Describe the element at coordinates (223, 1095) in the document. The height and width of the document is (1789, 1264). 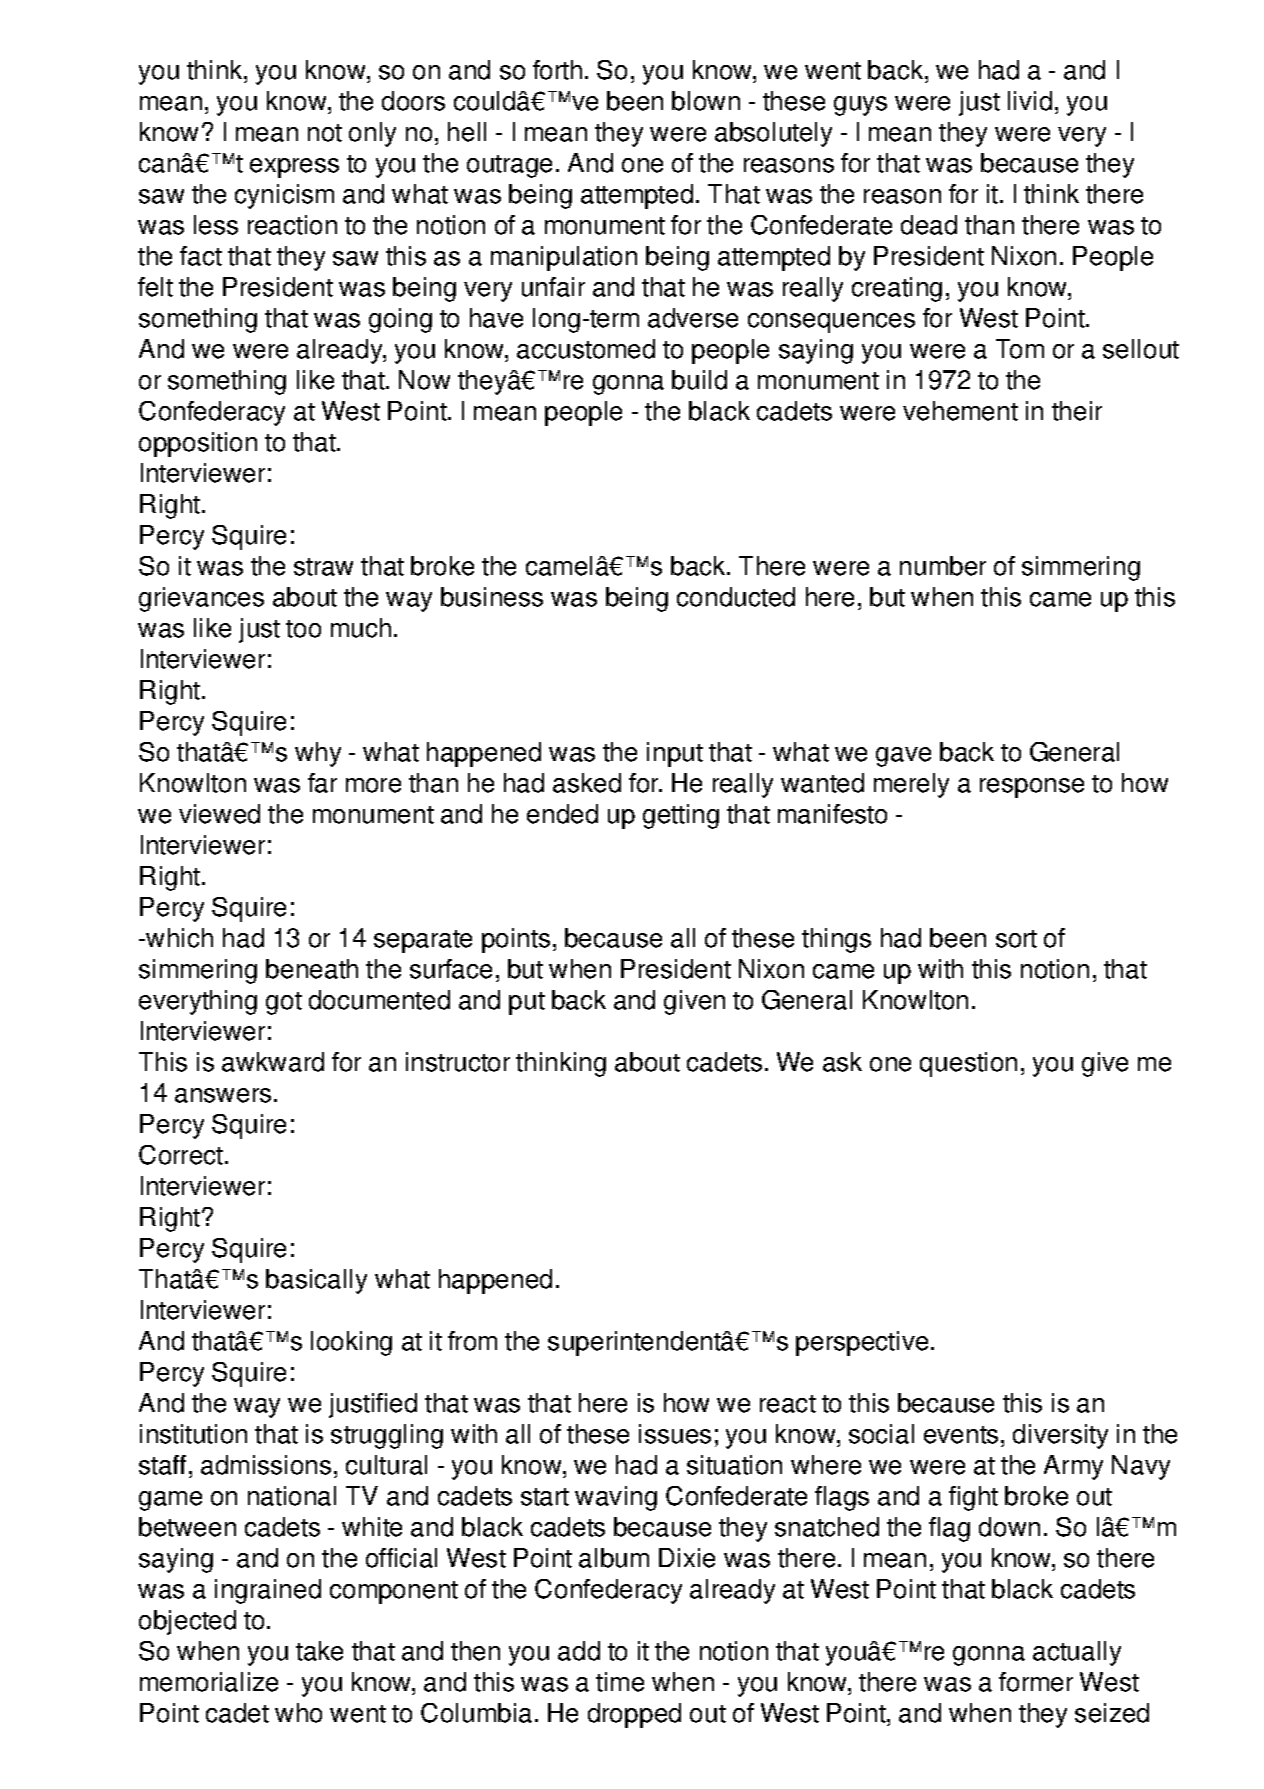
I see `answers` at that location.
